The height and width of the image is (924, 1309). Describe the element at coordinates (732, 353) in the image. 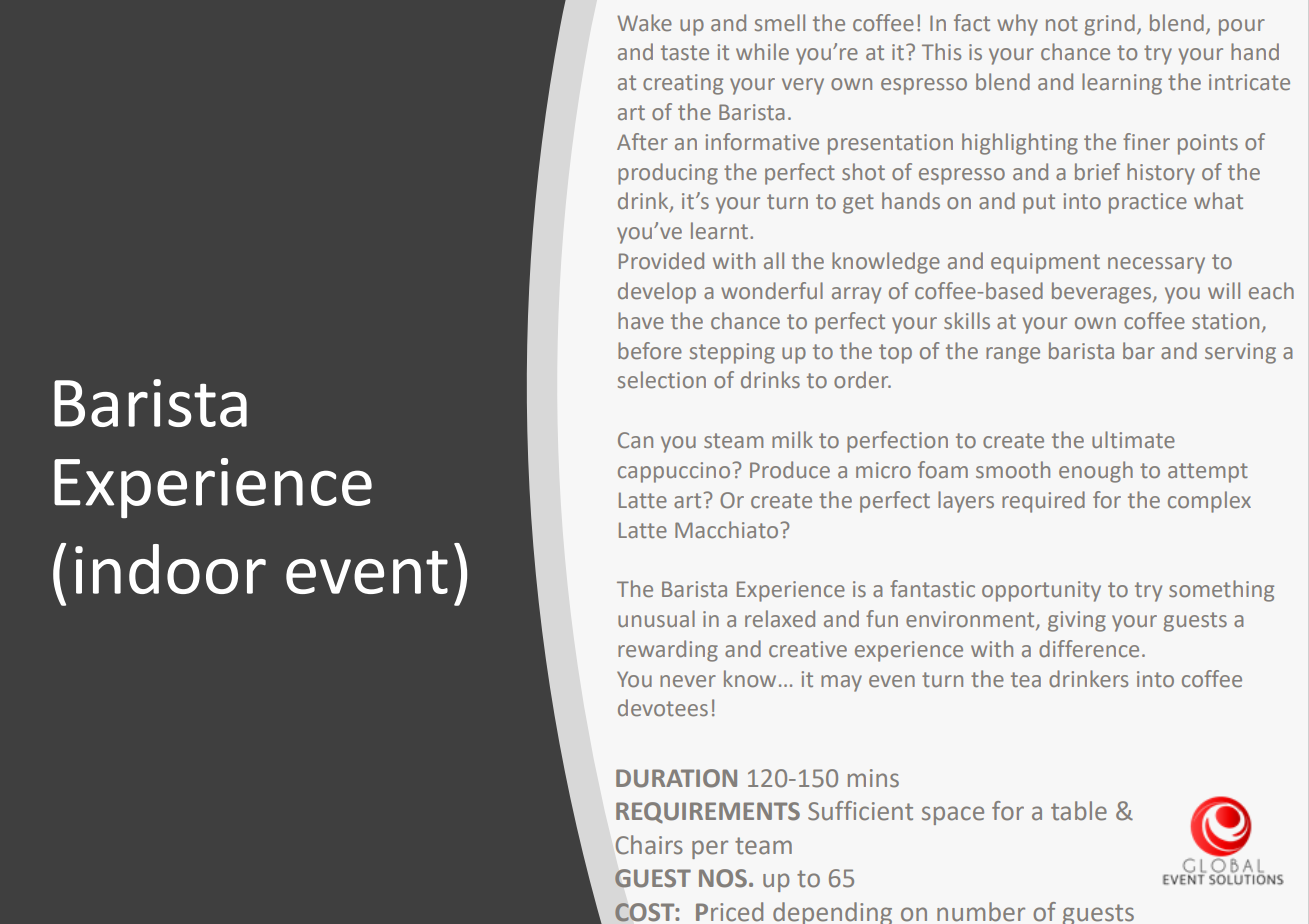

I see `stepping` at that location.
